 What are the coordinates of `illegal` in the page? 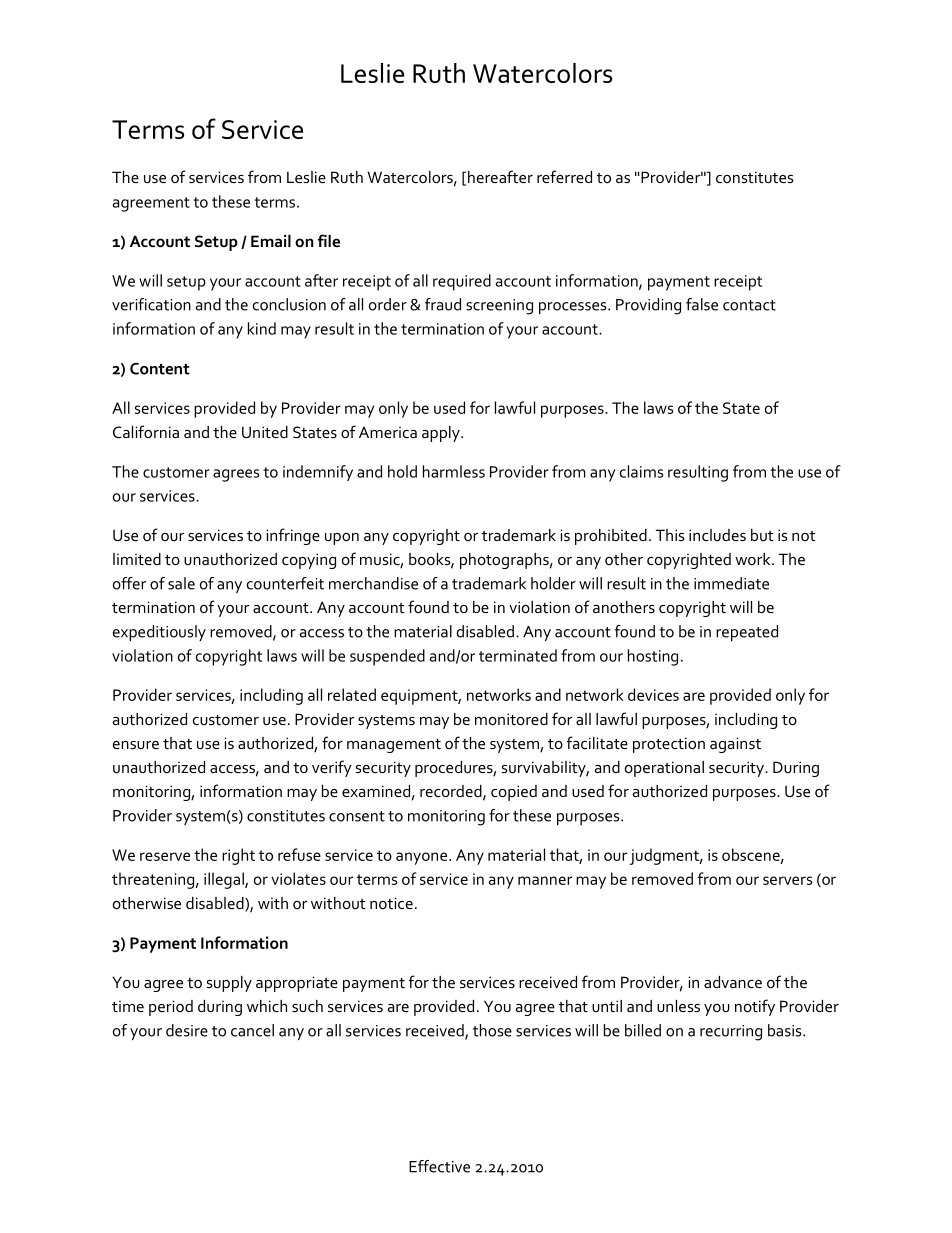 It's located at (225, 880).
